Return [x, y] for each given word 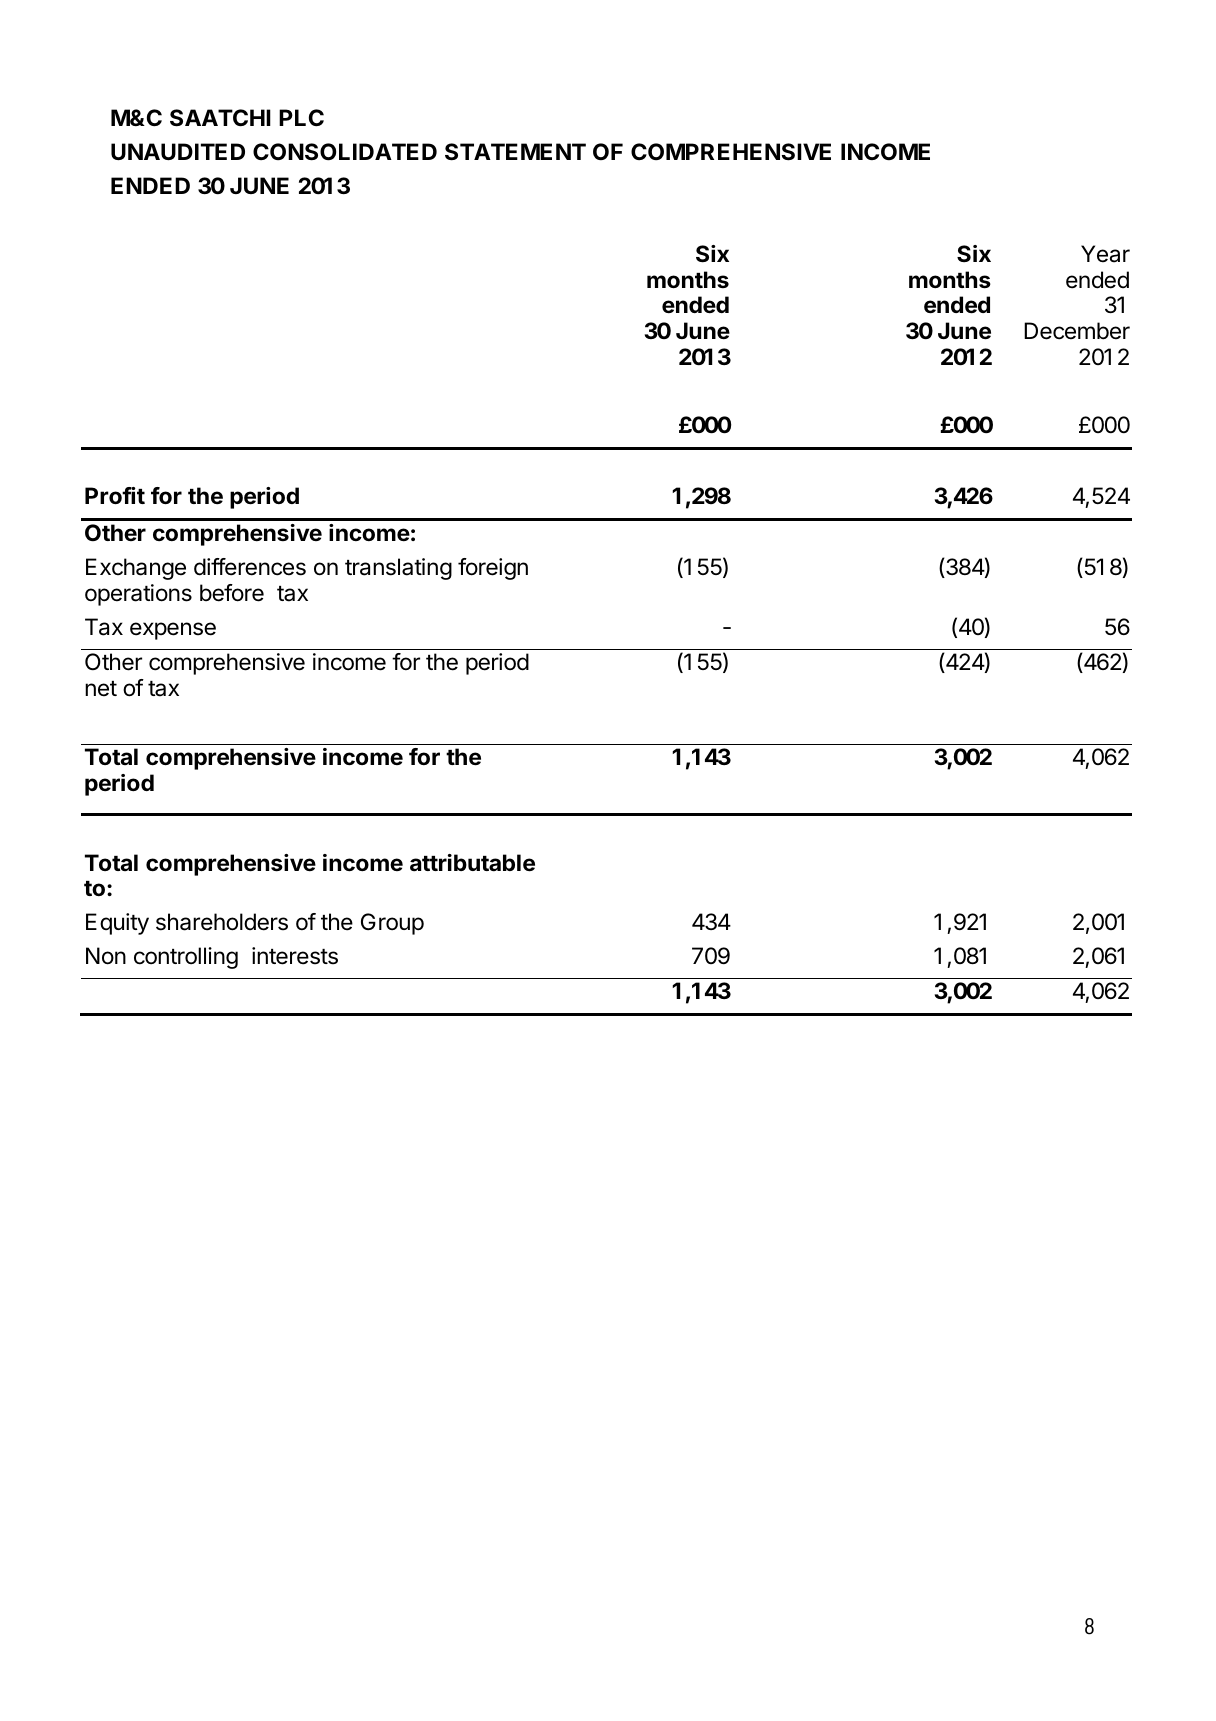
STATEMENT [515, 152]
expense [173, 631]
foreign [493, 569]
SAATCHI [220, 118]
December [1077, 331]
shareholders [222, 922]
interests [295, 956]
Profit [115, 495]
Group [392, 924]
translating [398, 569]
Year [1105, 254]
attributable [472, 863]
